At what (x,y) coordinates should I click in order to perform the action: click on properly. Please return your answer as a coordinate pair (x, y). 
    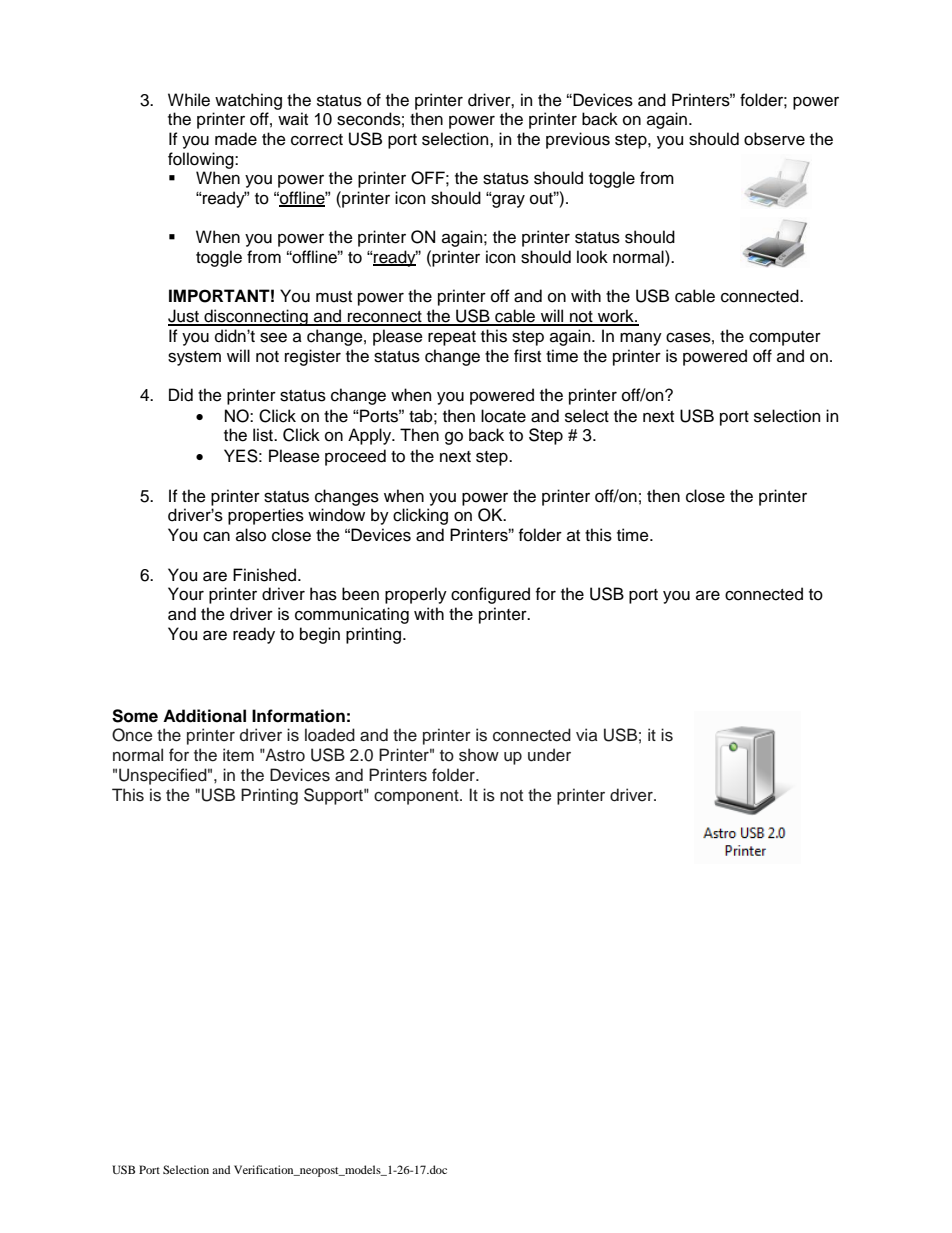
    Looking at the image, I should click on (416, 595).
